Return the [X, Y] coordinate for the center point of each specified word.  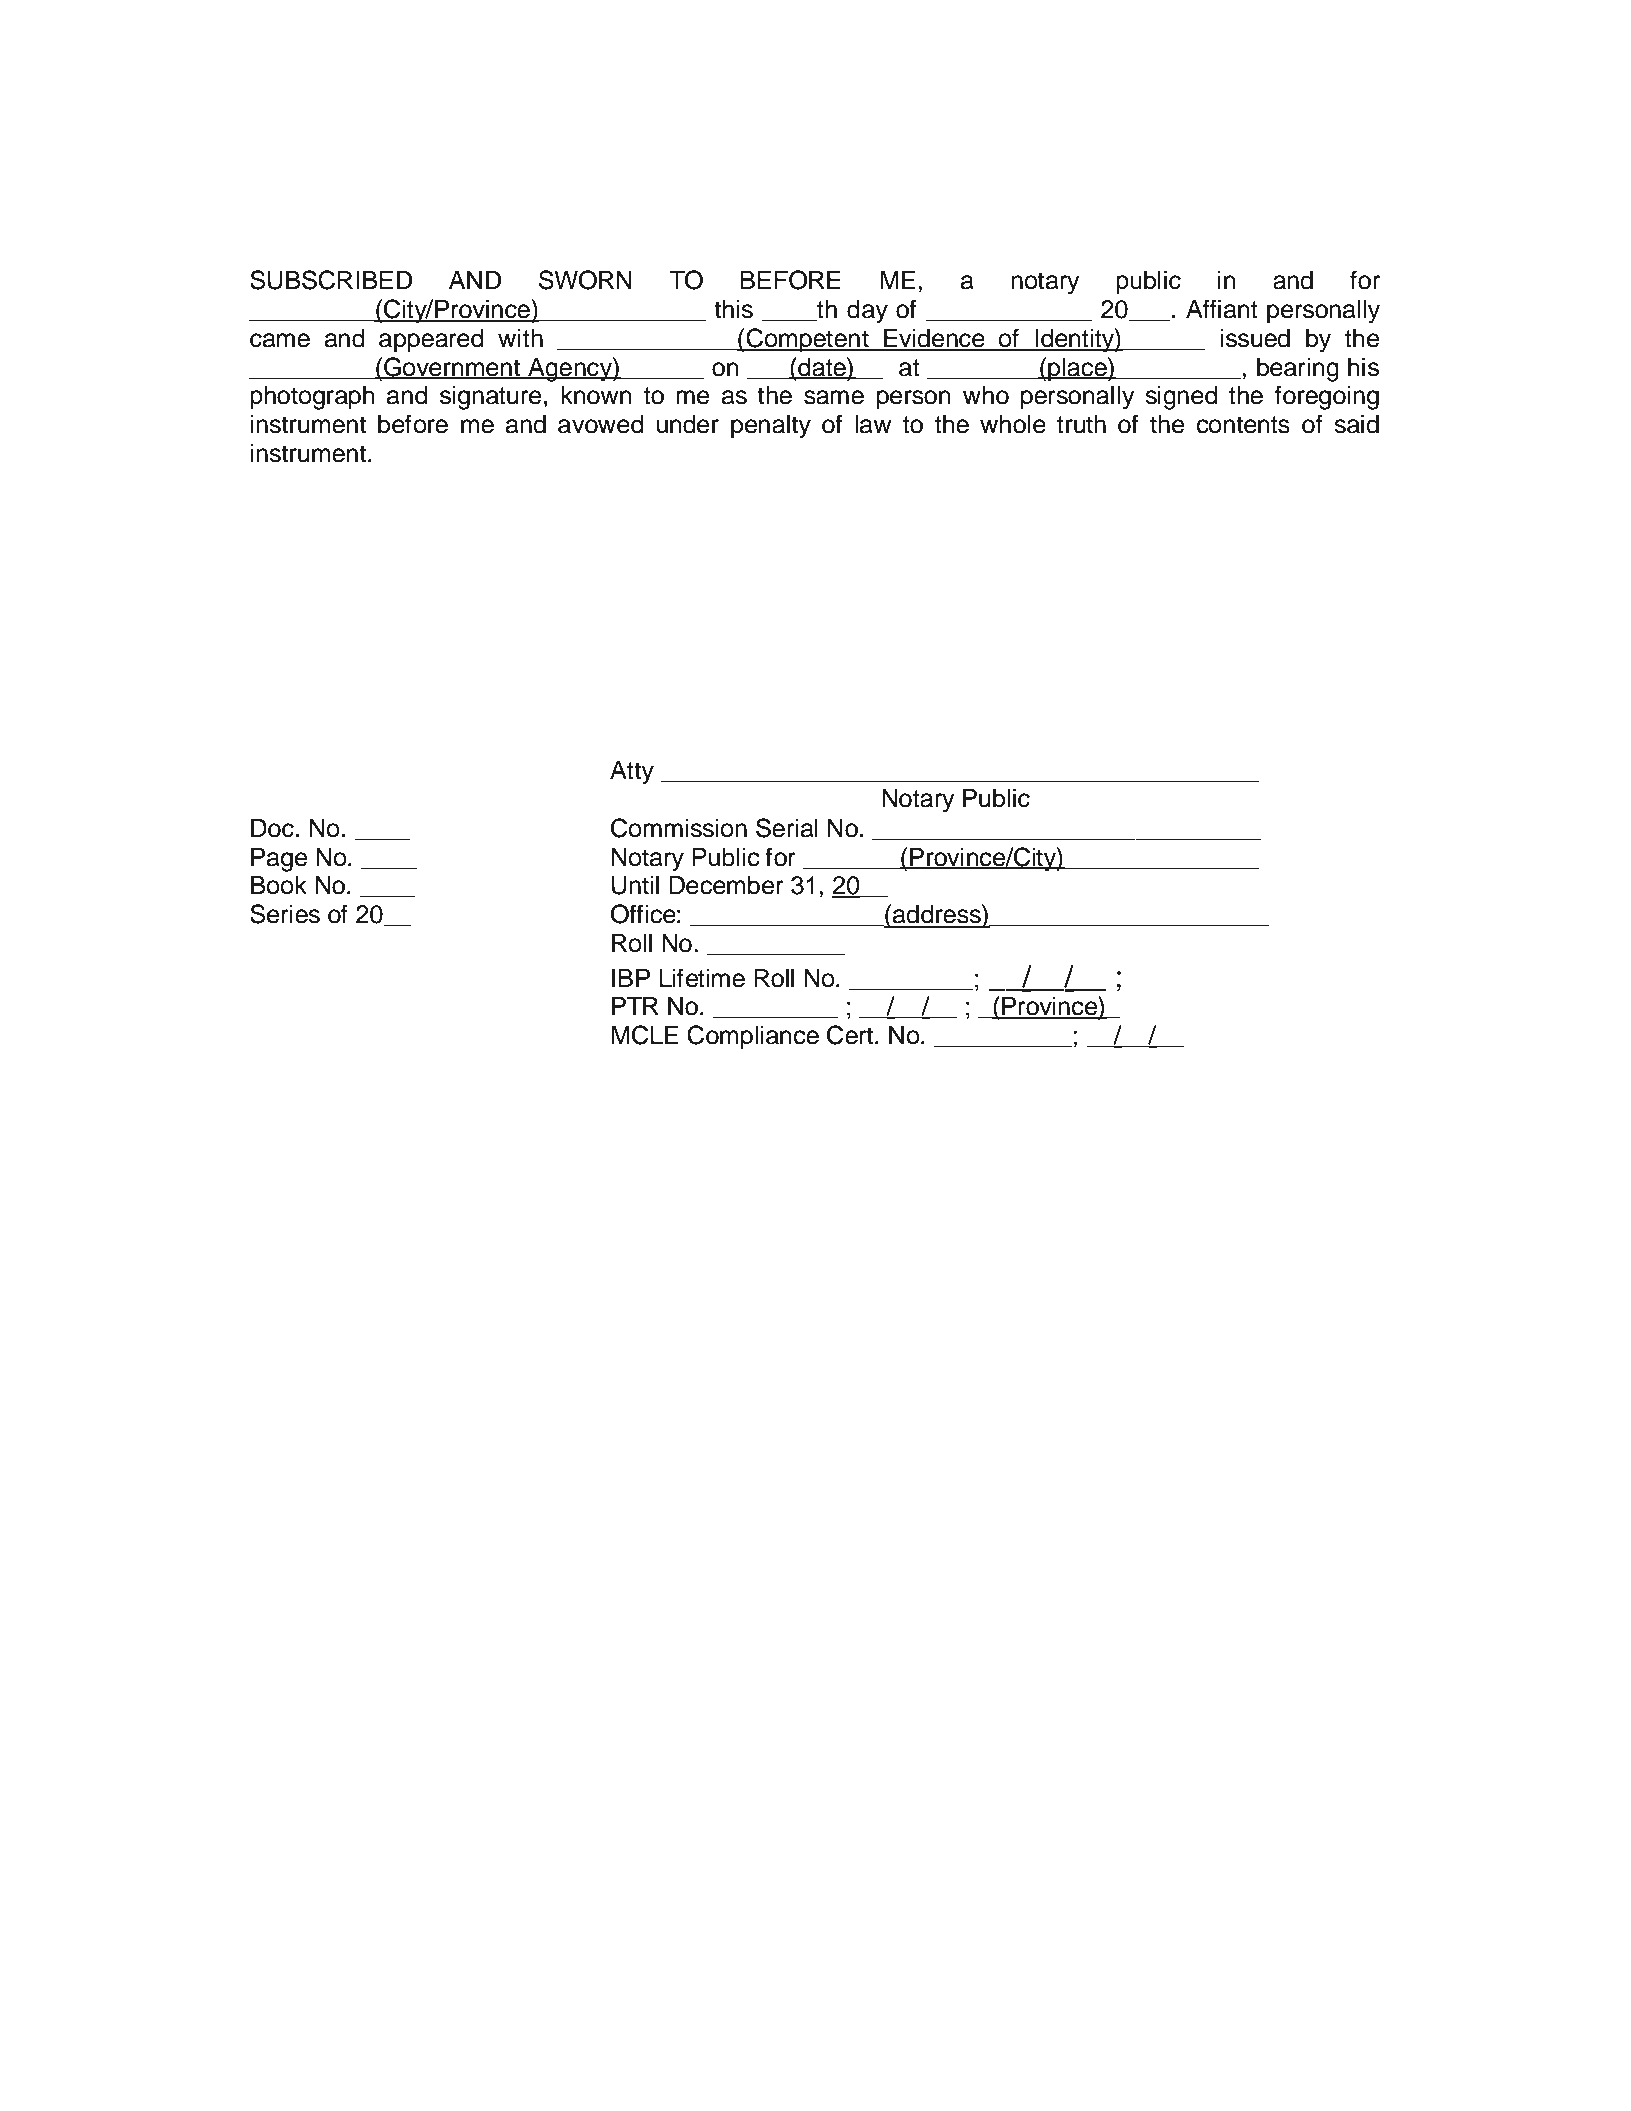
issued [1255, 338]
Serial [787, 828]
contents [1243, 425]
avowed [600, 424]
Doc [272, 828]
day [867, 312]
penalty [771, 427]
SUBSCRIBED [331, 280]
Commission [679, 828]
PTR [635, 1006]
